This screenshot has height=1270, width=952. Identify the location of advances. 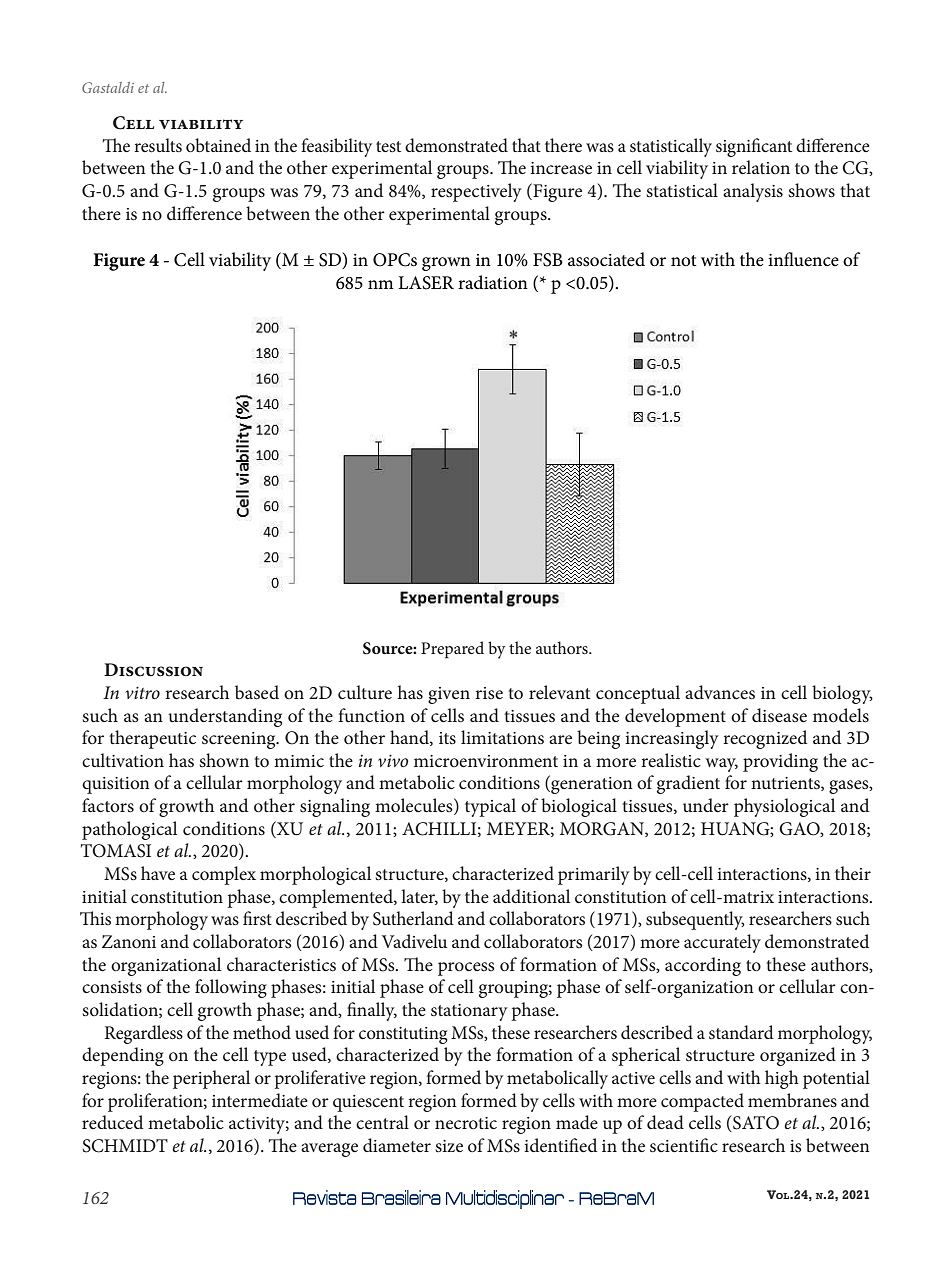
(720, 692).
